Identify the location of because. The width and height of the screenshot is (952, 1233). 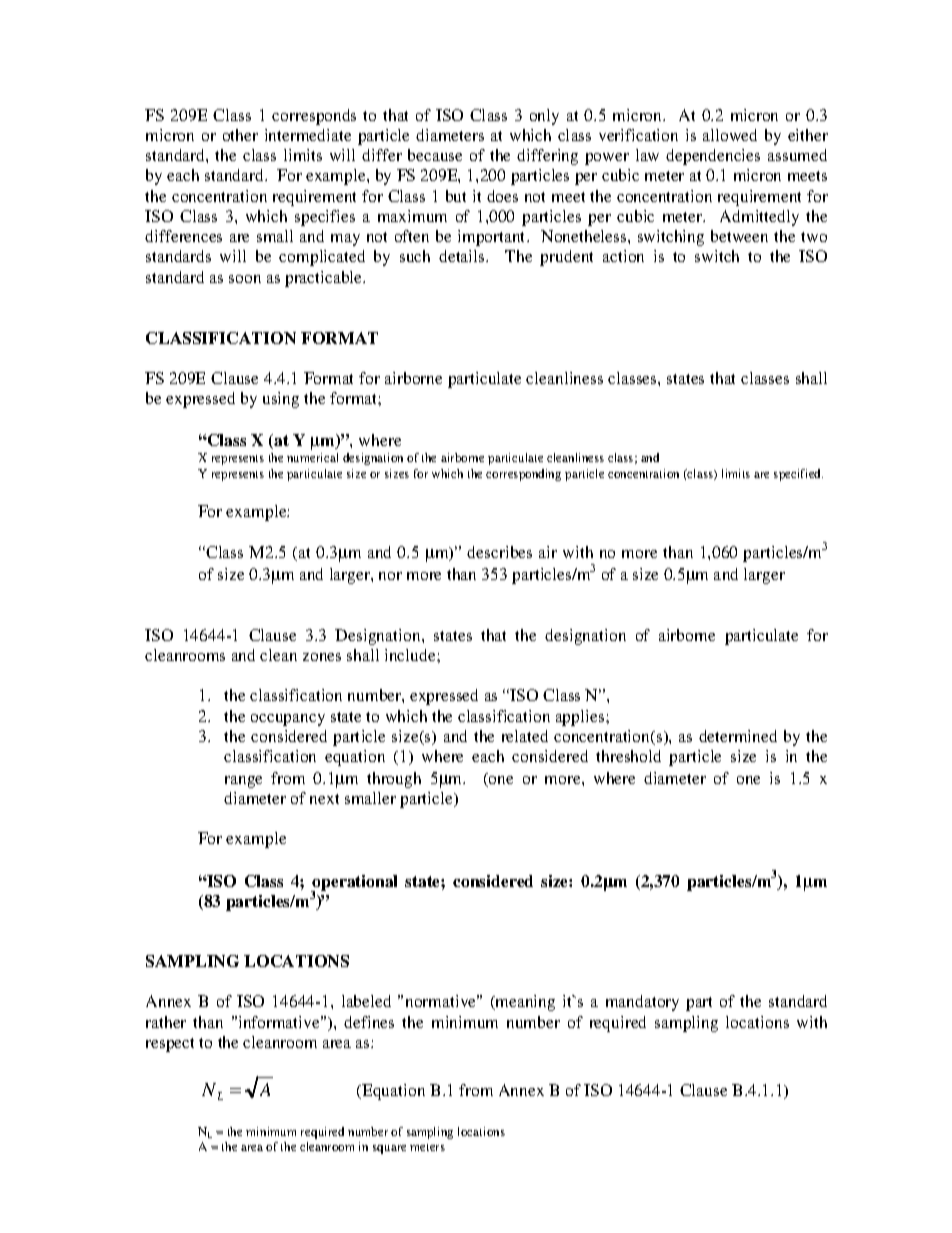
(435, 155).
